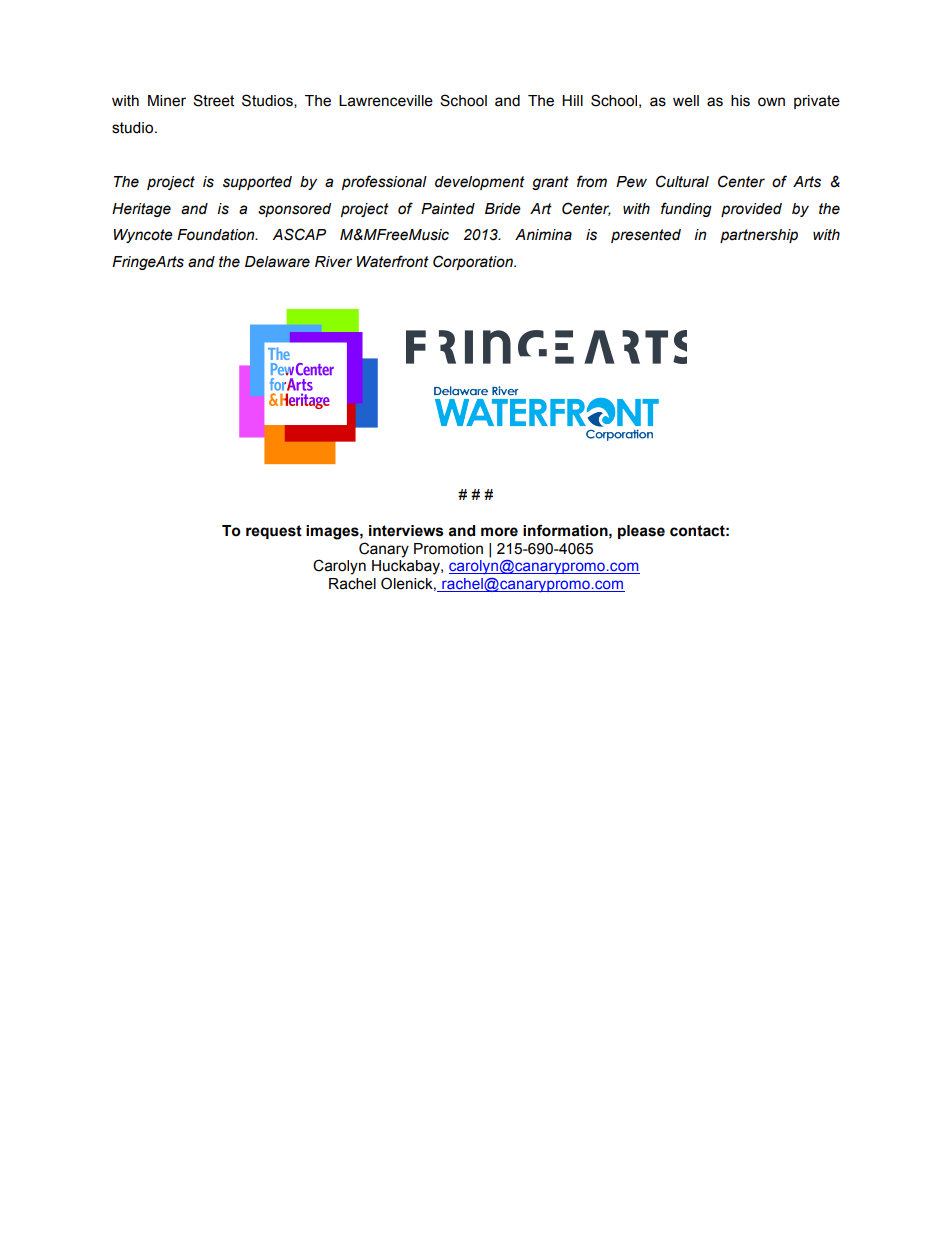 The width and height of the page is (952, 1233). I want to click on request, so click(274, 532).
